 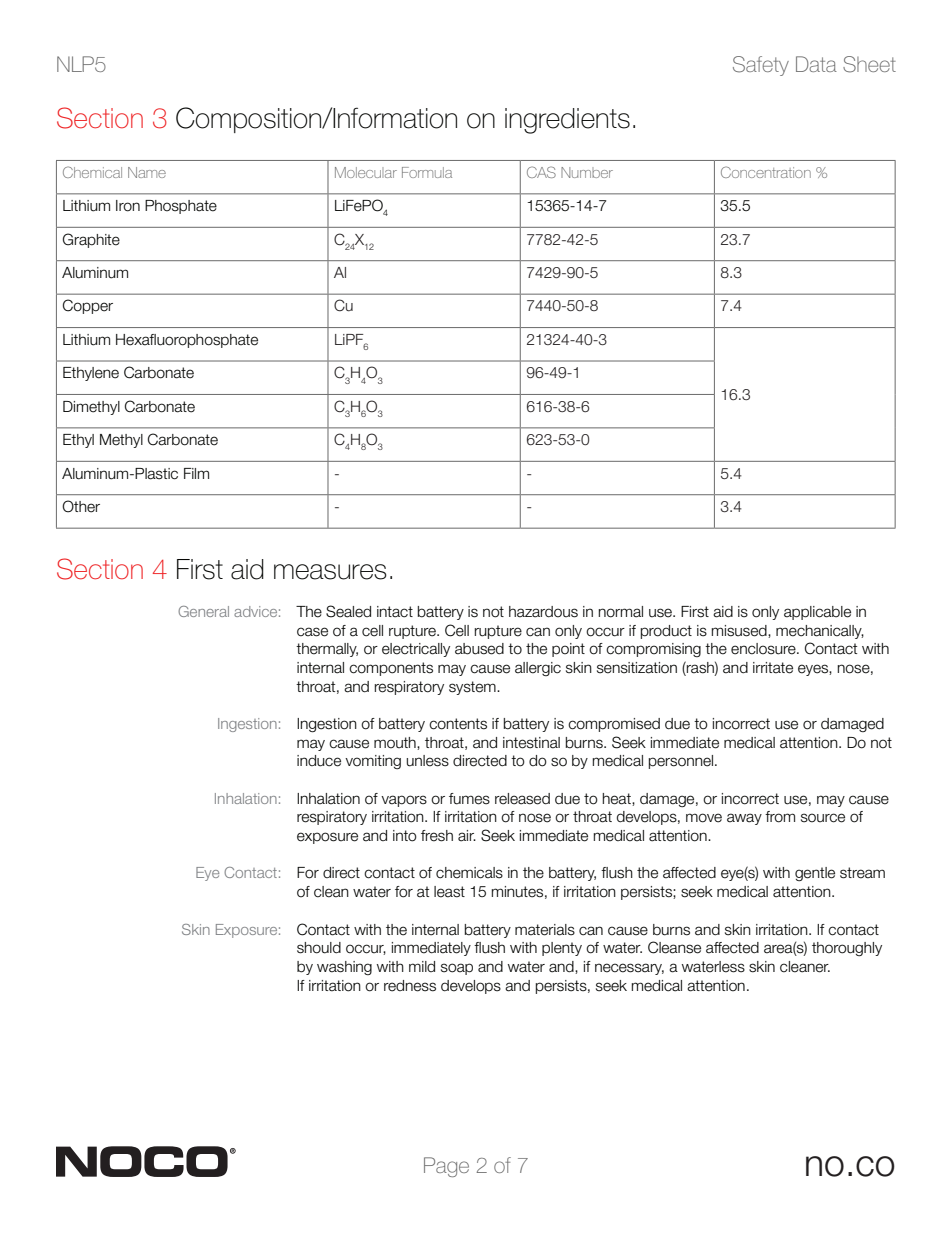 I want to click on Safety, so click(x=761, y=66).
